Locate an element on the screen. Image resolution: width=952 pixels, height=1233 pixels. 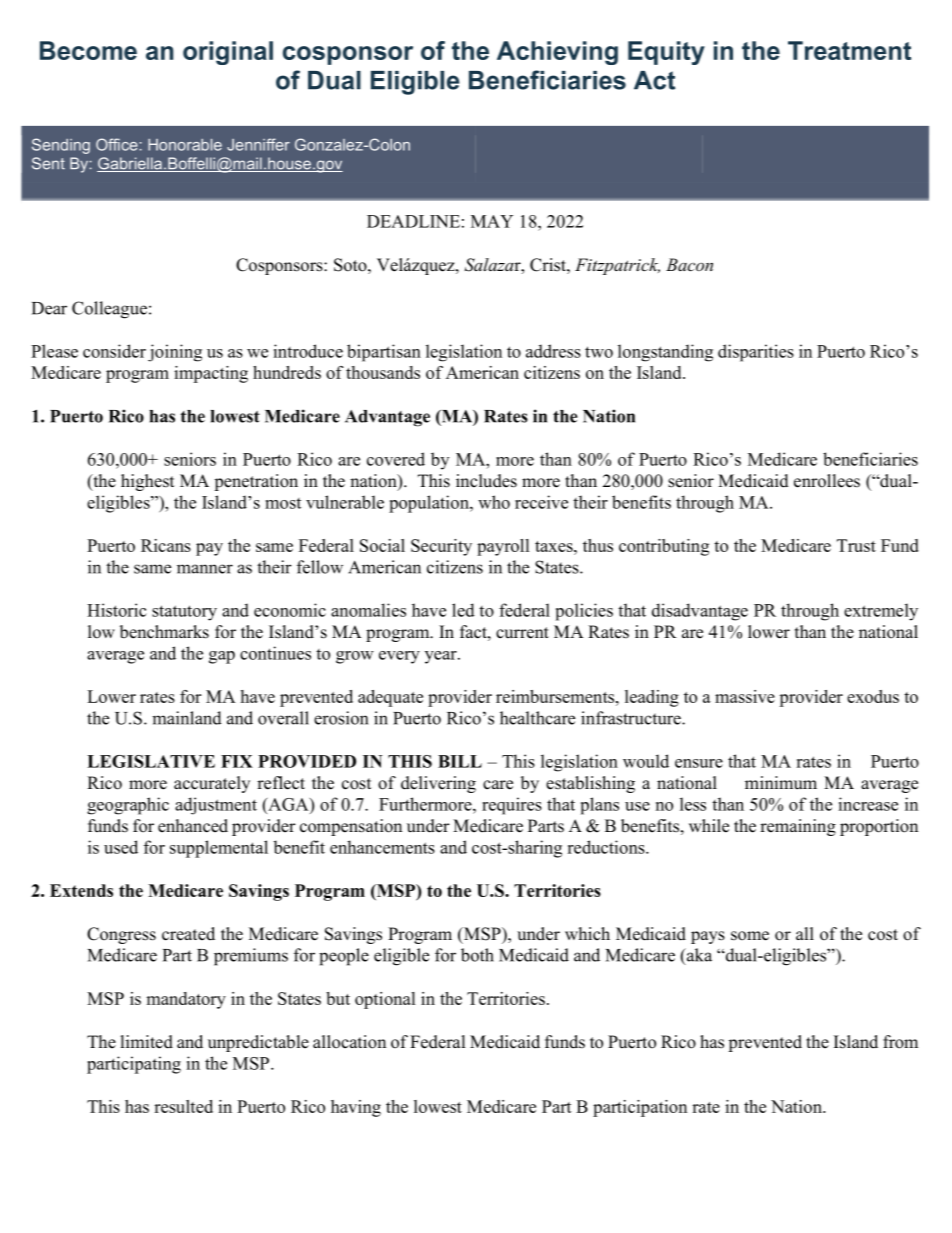
remaining is located at coordinates (798, 827).
